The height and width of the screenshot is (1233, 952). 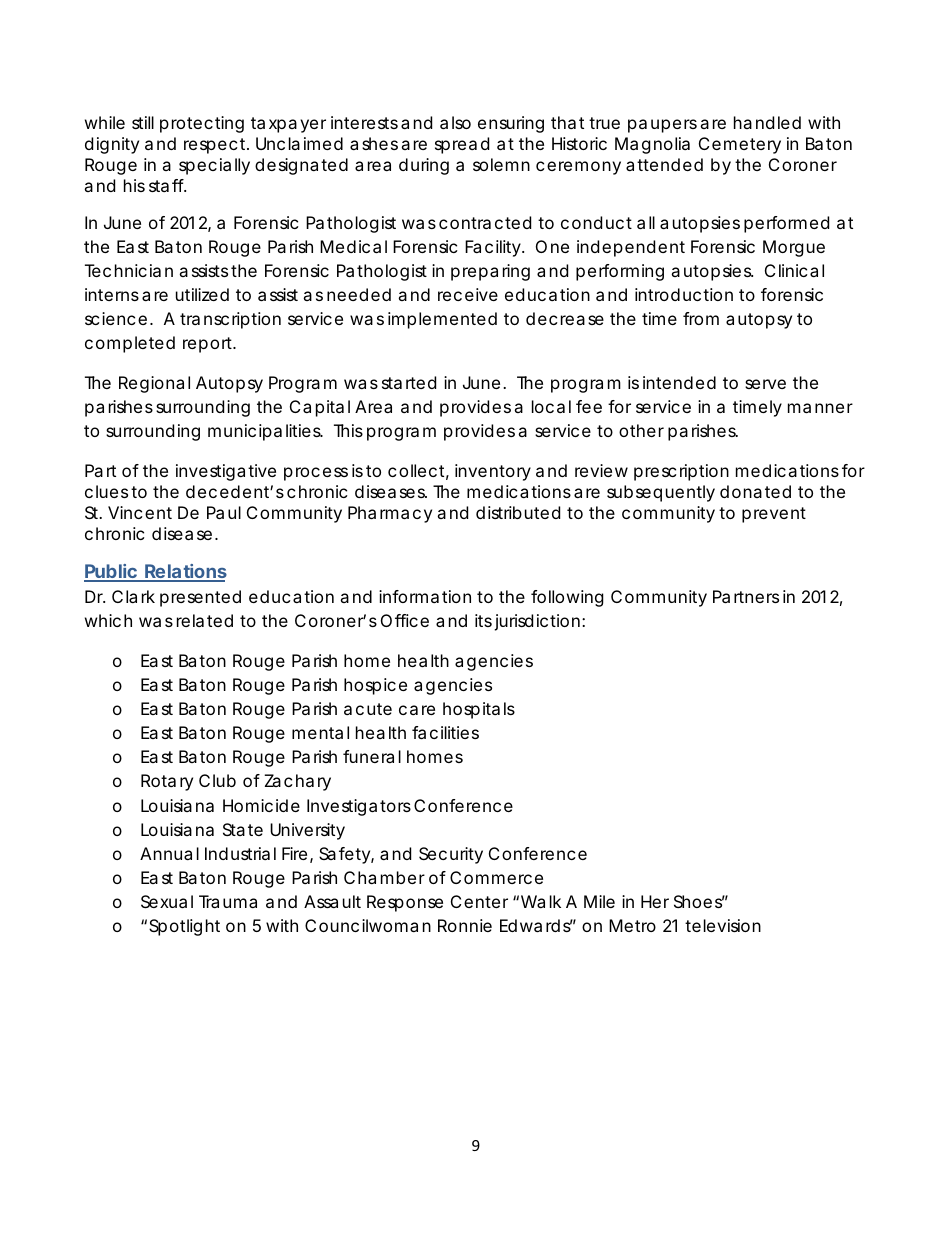 I want to click on prevent, so click(x=774, y=515).
